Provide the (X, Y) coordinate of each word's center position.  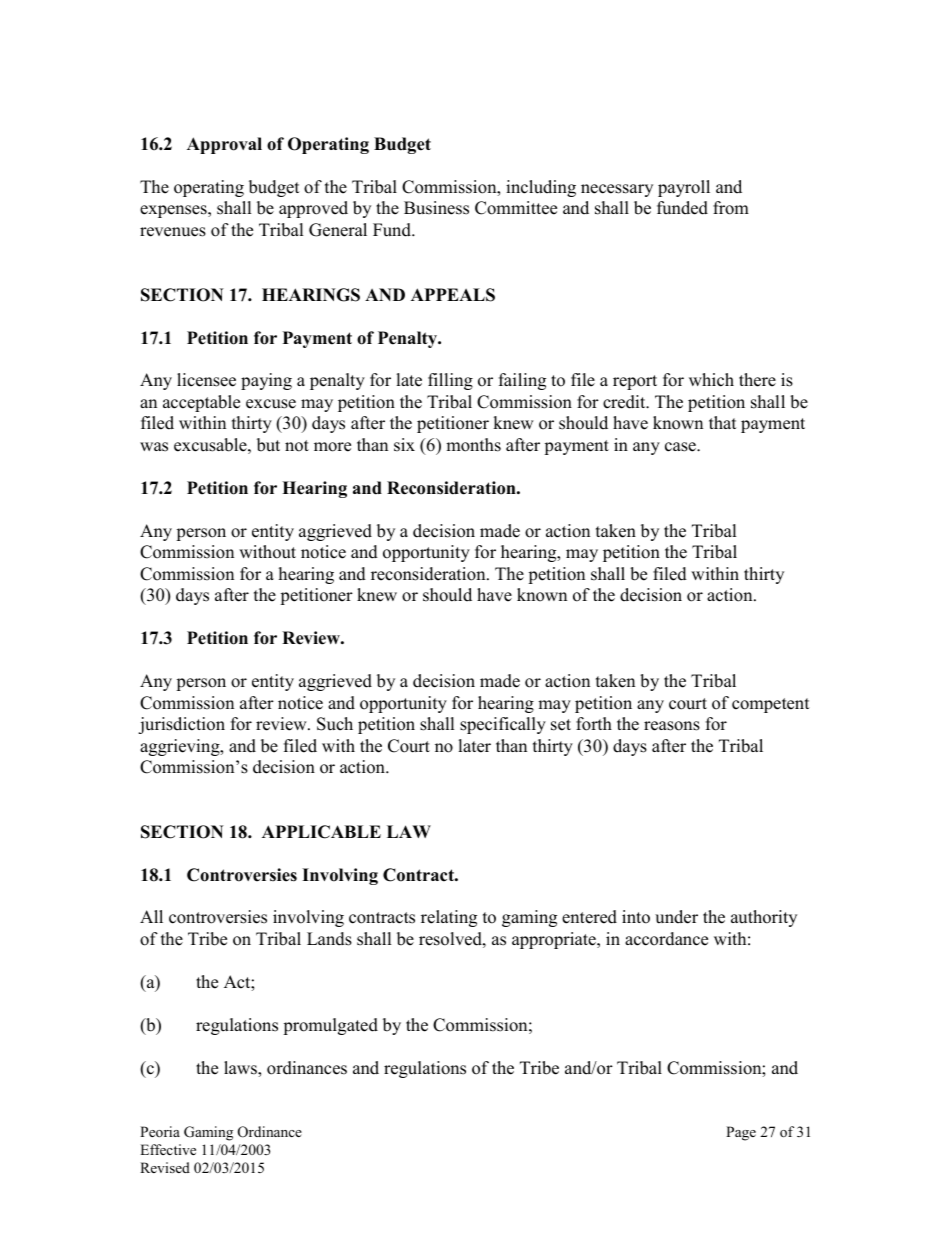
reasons (672, 726)
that (723, 422)
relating (449, 918)
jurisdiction (181, 725)
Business (436, 208)
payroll (684, 188)
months (473, 445)
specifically (503, 725)
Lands (329, 939)
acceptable (201, 403)
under (676, 917)
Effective (168, 1149)
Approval (224, 145)
